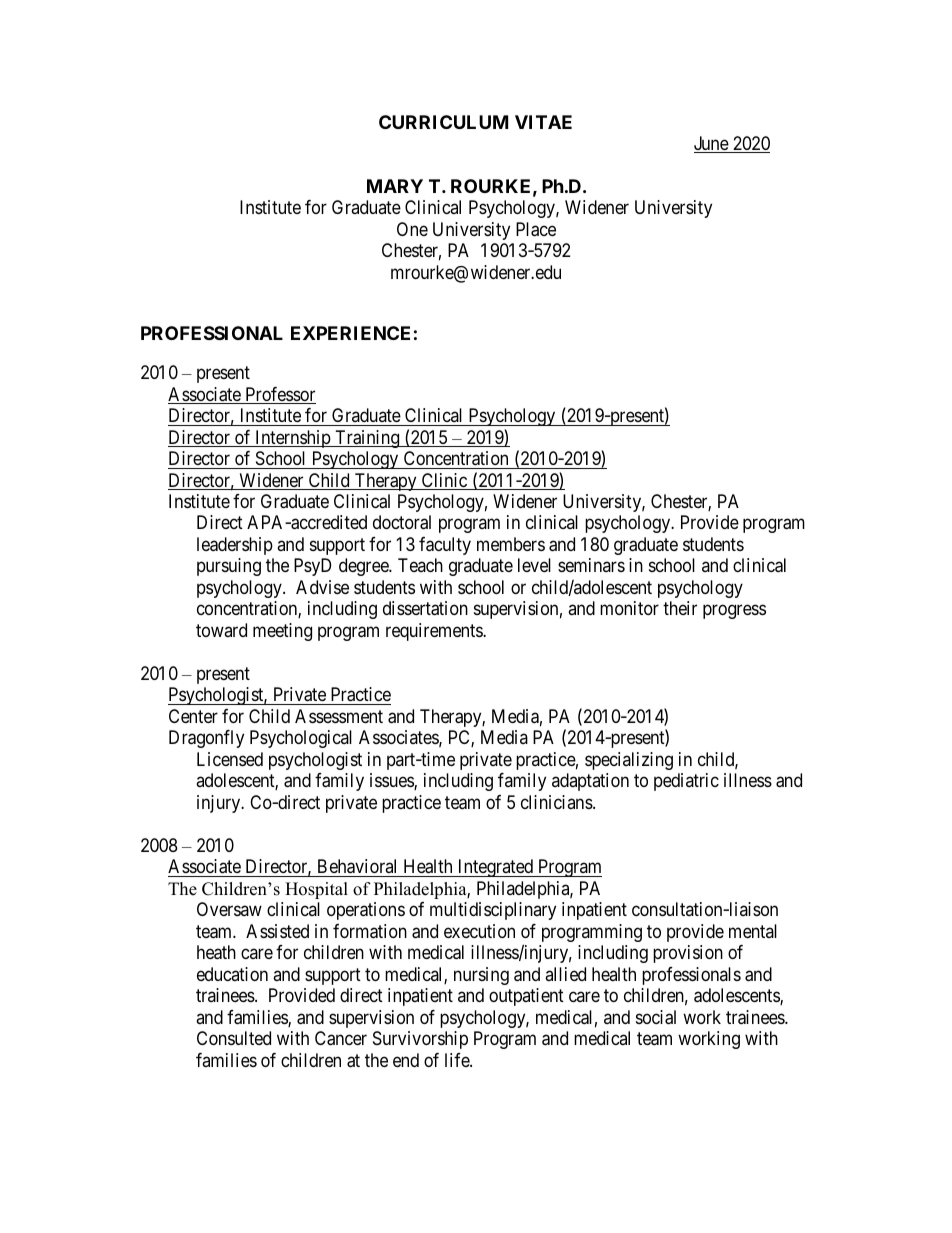 This screenshot has width=952, height=1233. What do you see at coordinates (234, 1038) in the screenshot?
I see `Consulted` at bounding box center [234, 1038].
